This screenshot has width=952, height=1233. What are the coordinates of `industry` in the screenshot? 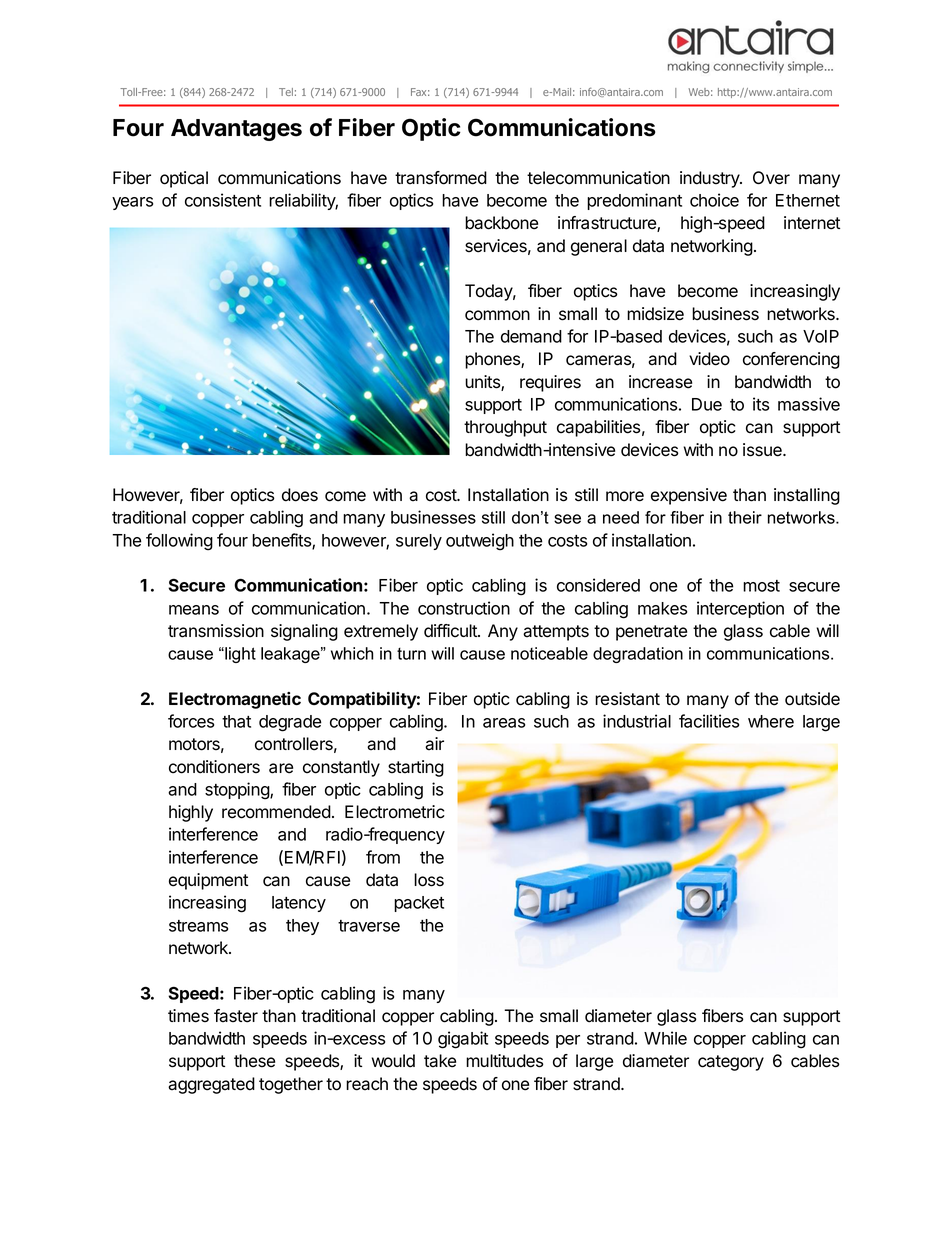 It's located at (710, 179).
